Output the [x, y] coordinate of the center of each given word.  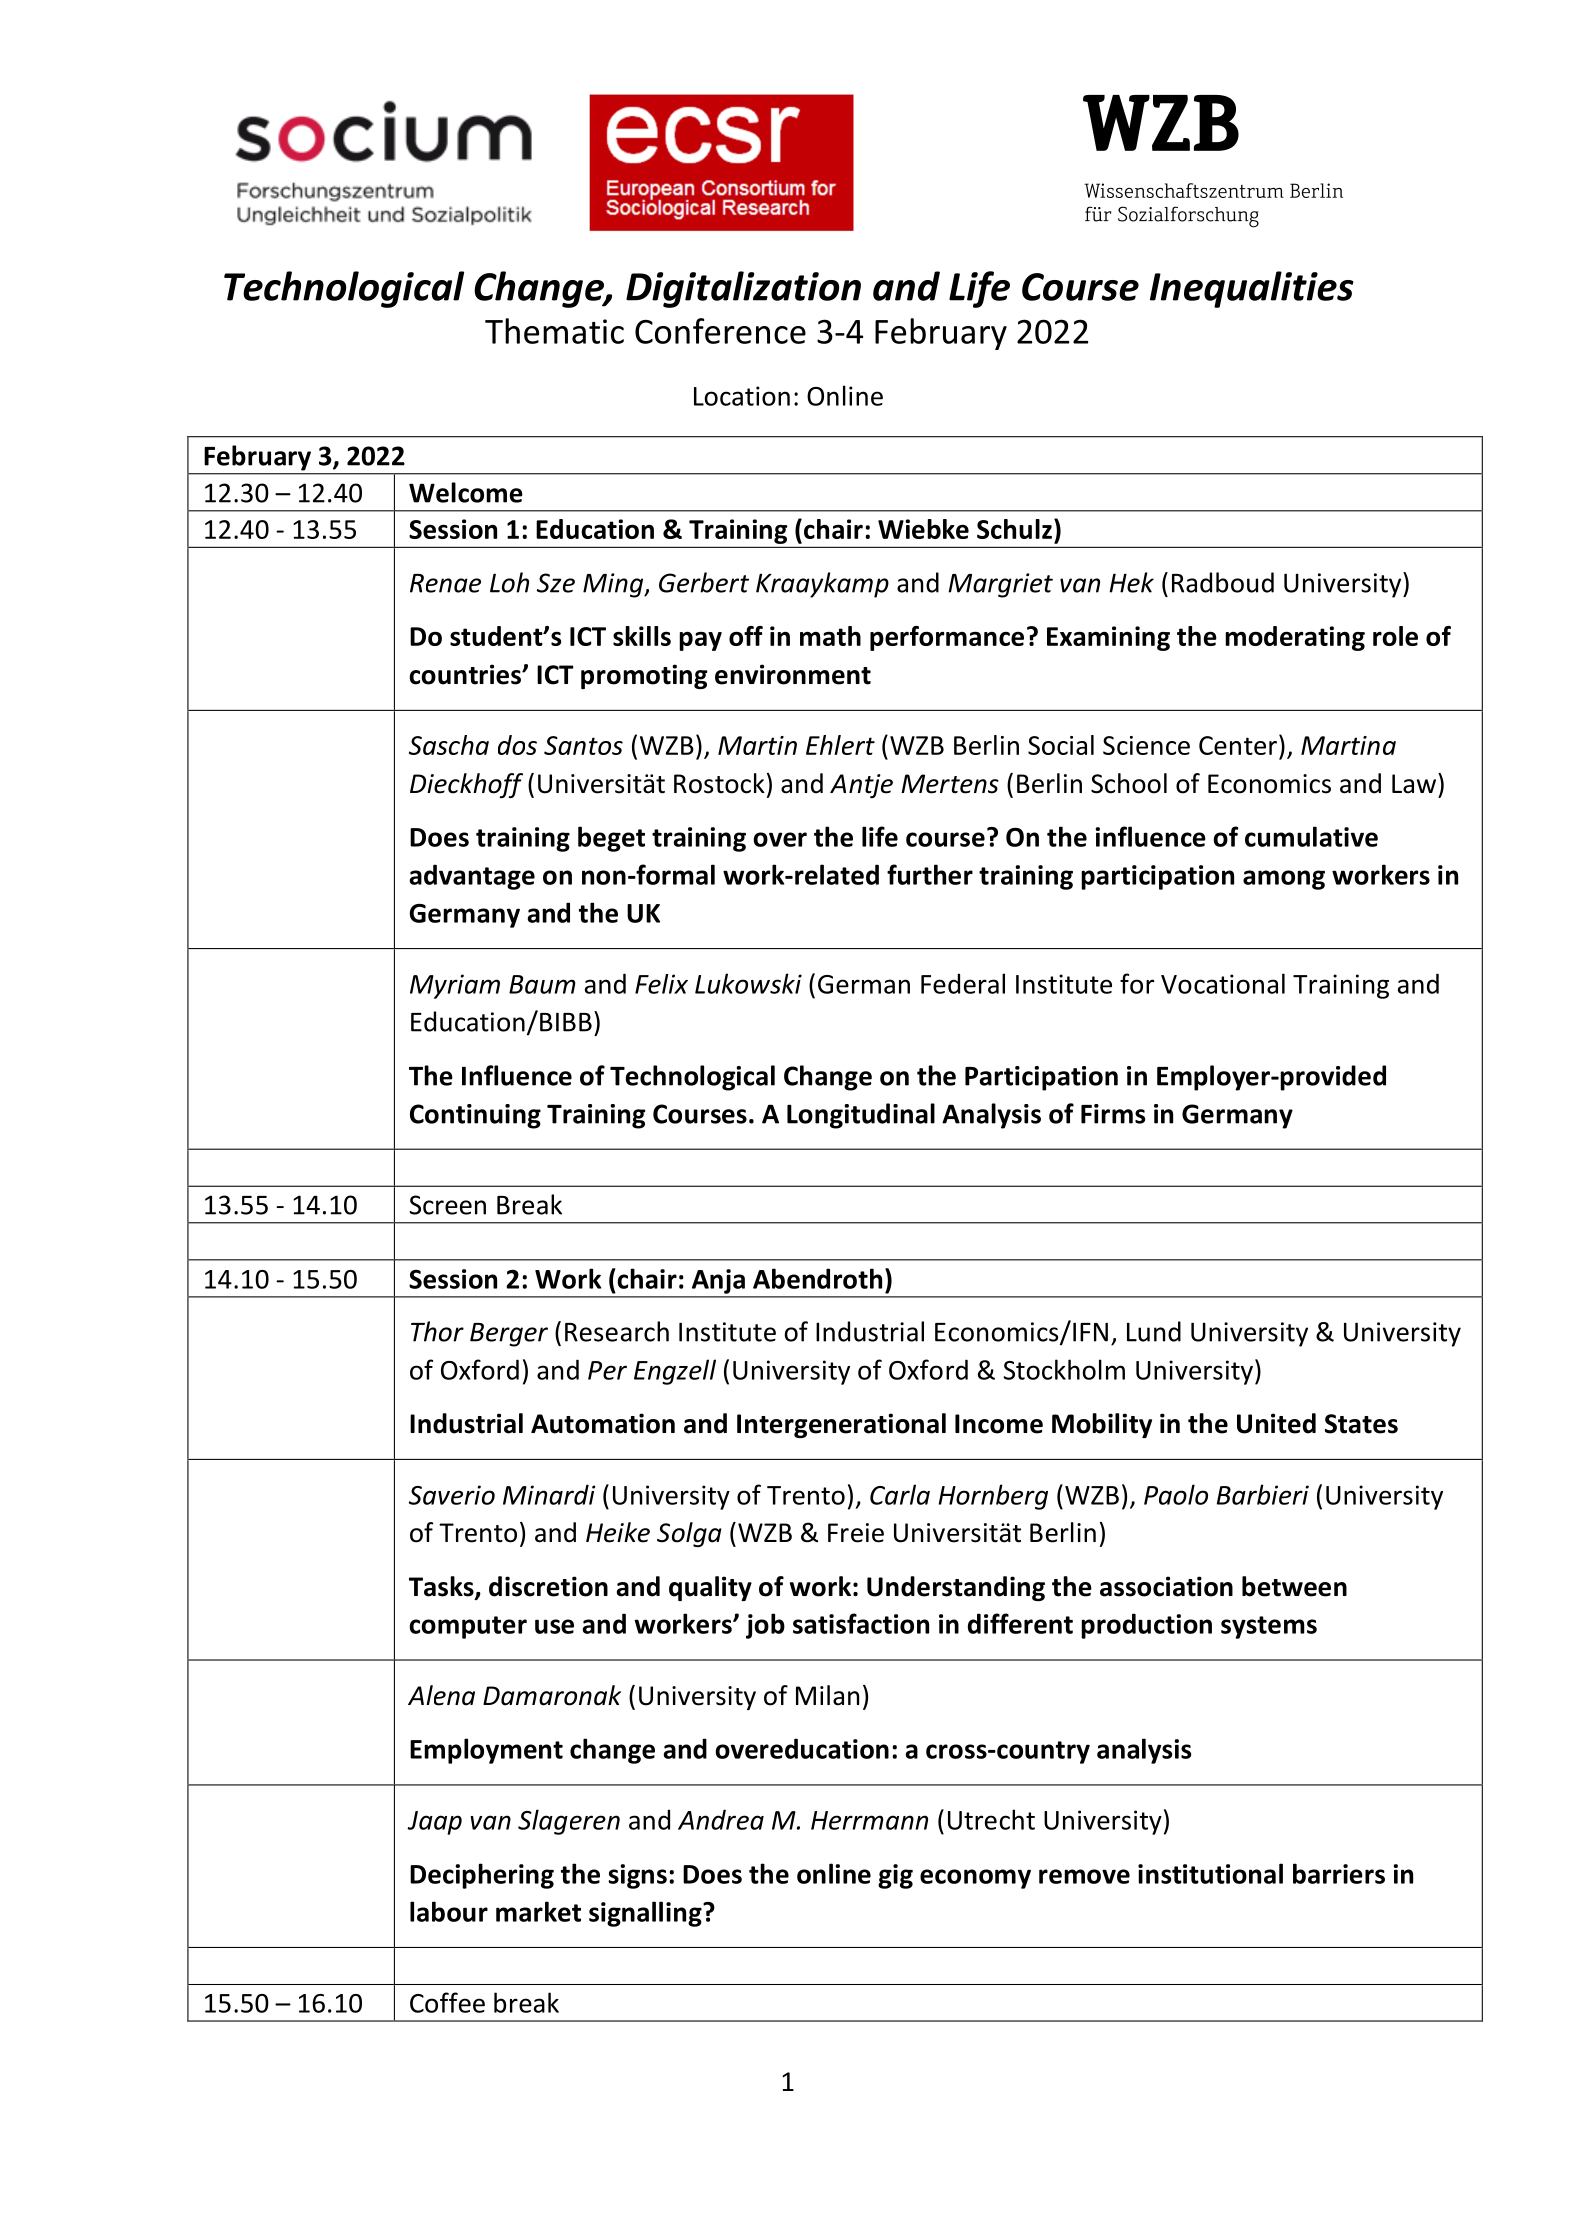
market [538, 1911]
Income [999, 1424]
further [930, 874]
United [1276, 1423]
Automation [603, 1423]
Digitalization [743, 289]
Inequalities [1252, 289]
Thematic [554, 331]
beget [611, 839]
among [1284, 880]
